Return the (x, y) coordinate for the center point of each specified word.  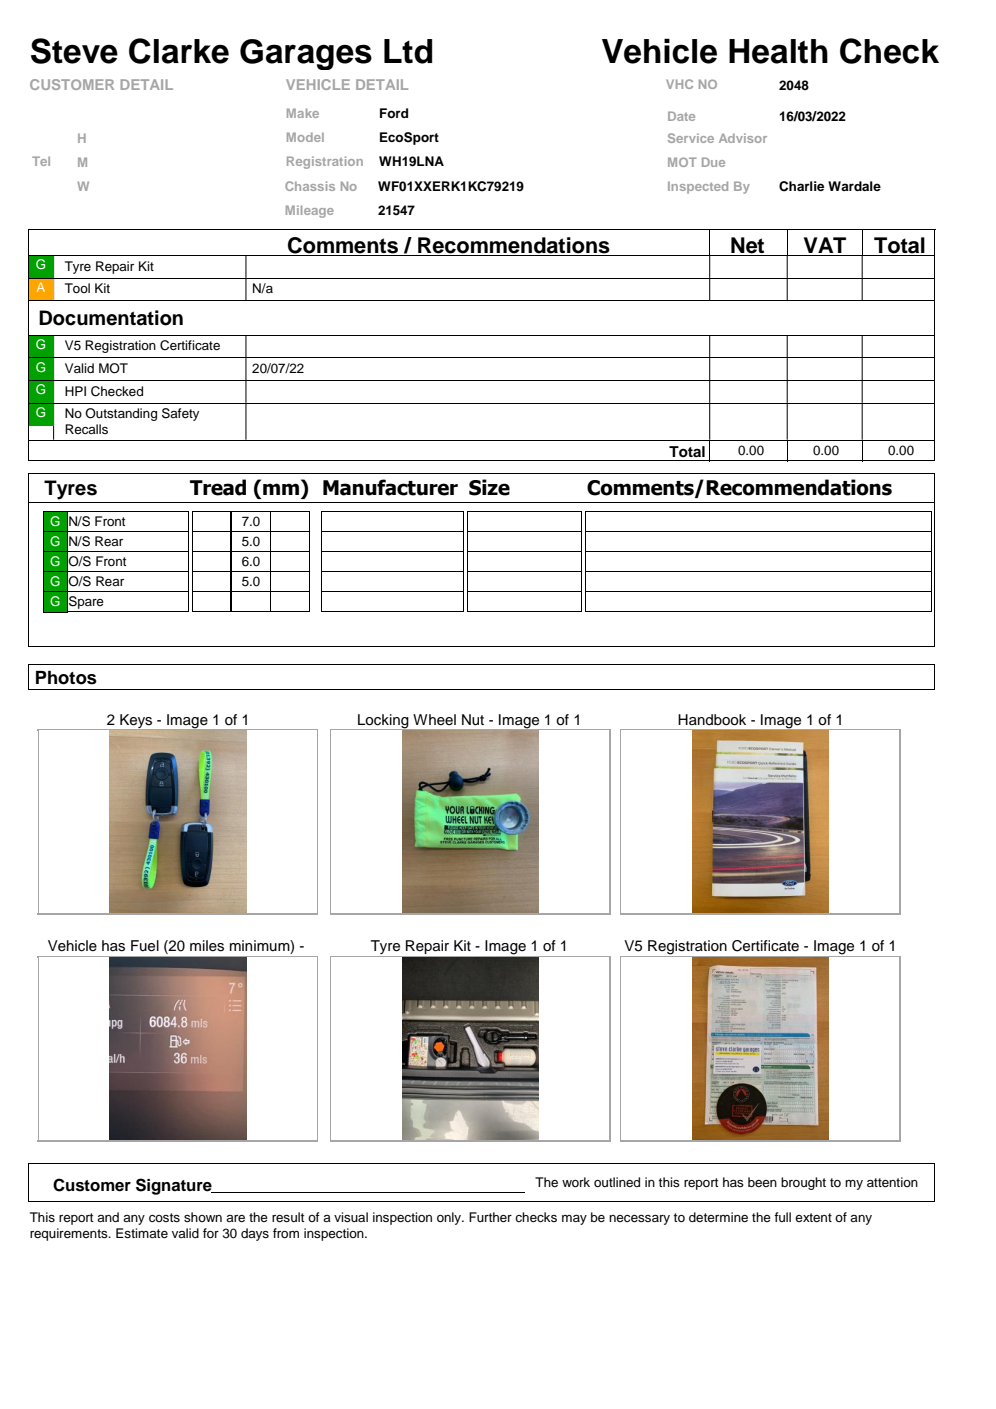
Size (489, 487)
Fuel (145, 946)
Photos (66, 678)
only (450, 1218)
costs (164, 1217)
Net (748, 246)
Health (778, 51)
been (762, 1182)
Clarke (179, 51)
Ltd (408, 51)
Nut (473, 720)
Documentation (111, 318)
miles (207, 946)
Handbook (712, 720)
